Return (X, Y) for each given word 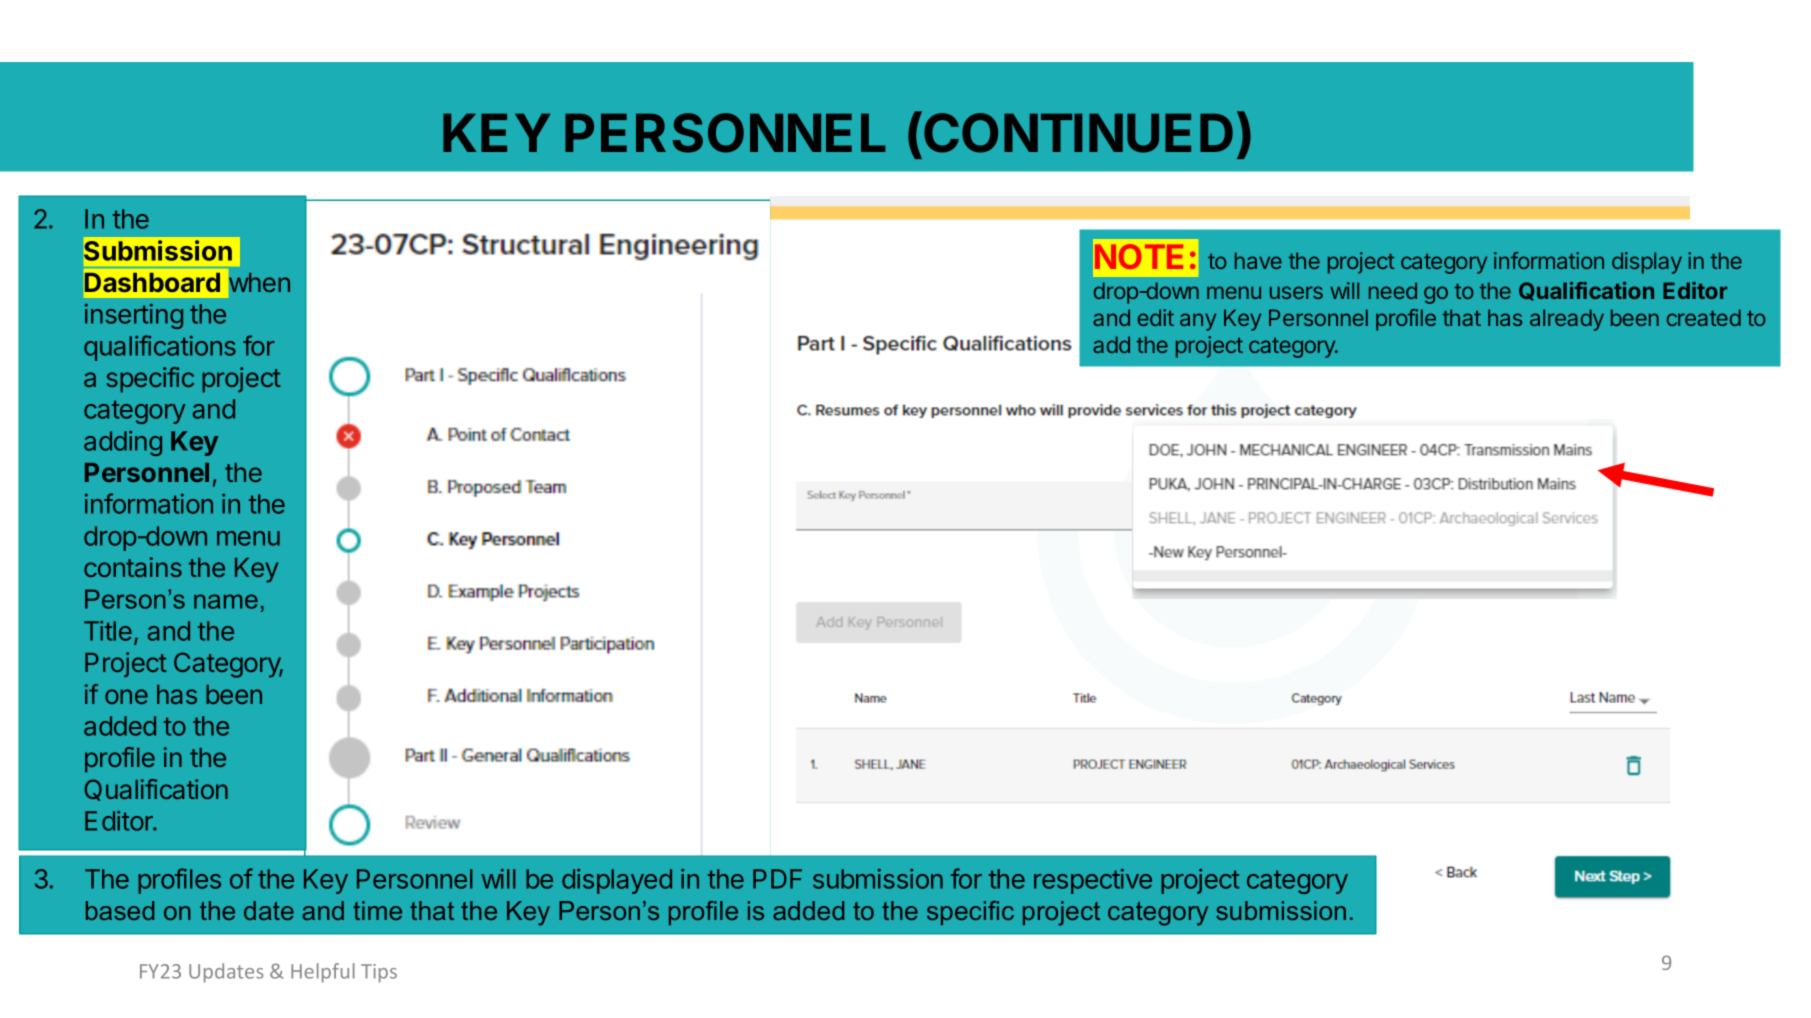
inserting (134, 316)
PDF (777, 879)
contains (133, 567)
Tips (379, 973)
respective (1093, 881)
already (1567, 320)
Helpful (323, 973)
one (126, 696)
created (1704, 317)
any (1198, 322)
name (226, 601)
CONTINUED (1078, 133)
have (1258, 260)
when (259, 282)
